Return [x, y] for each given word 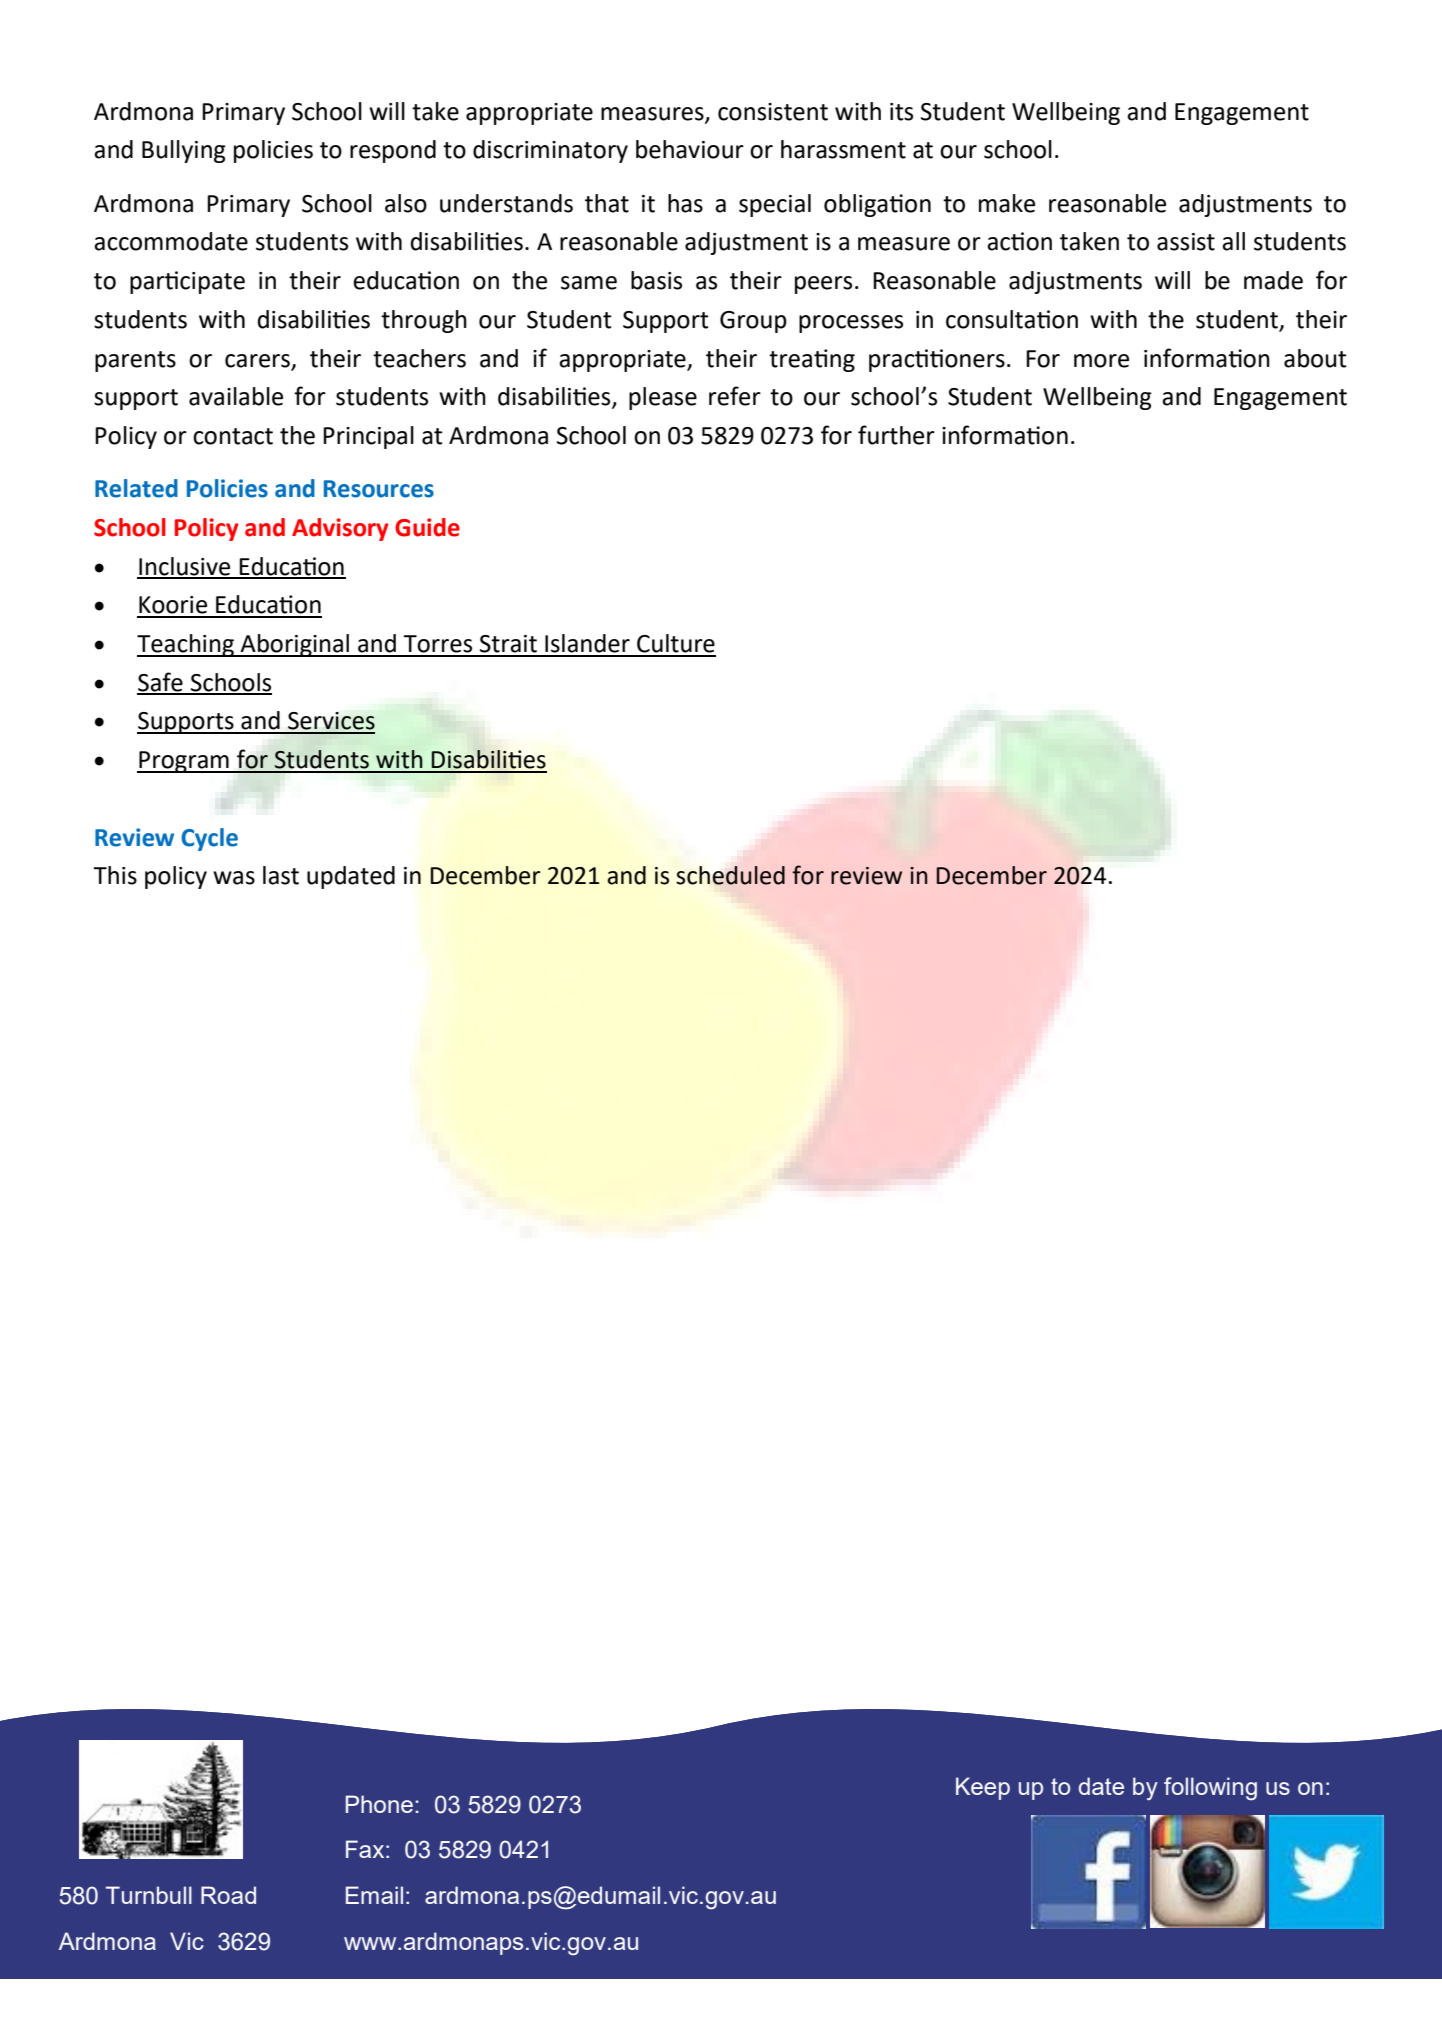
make [1007, 203]
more [1101, 361]
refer [735, 396]
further [896, 435]
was [234, 878]
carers [257, 361]
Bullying [184, 151]
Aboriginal [295, 645]
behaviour [690, 149]
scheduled [730, 875]
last [281, 875]
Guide [427, 527]
